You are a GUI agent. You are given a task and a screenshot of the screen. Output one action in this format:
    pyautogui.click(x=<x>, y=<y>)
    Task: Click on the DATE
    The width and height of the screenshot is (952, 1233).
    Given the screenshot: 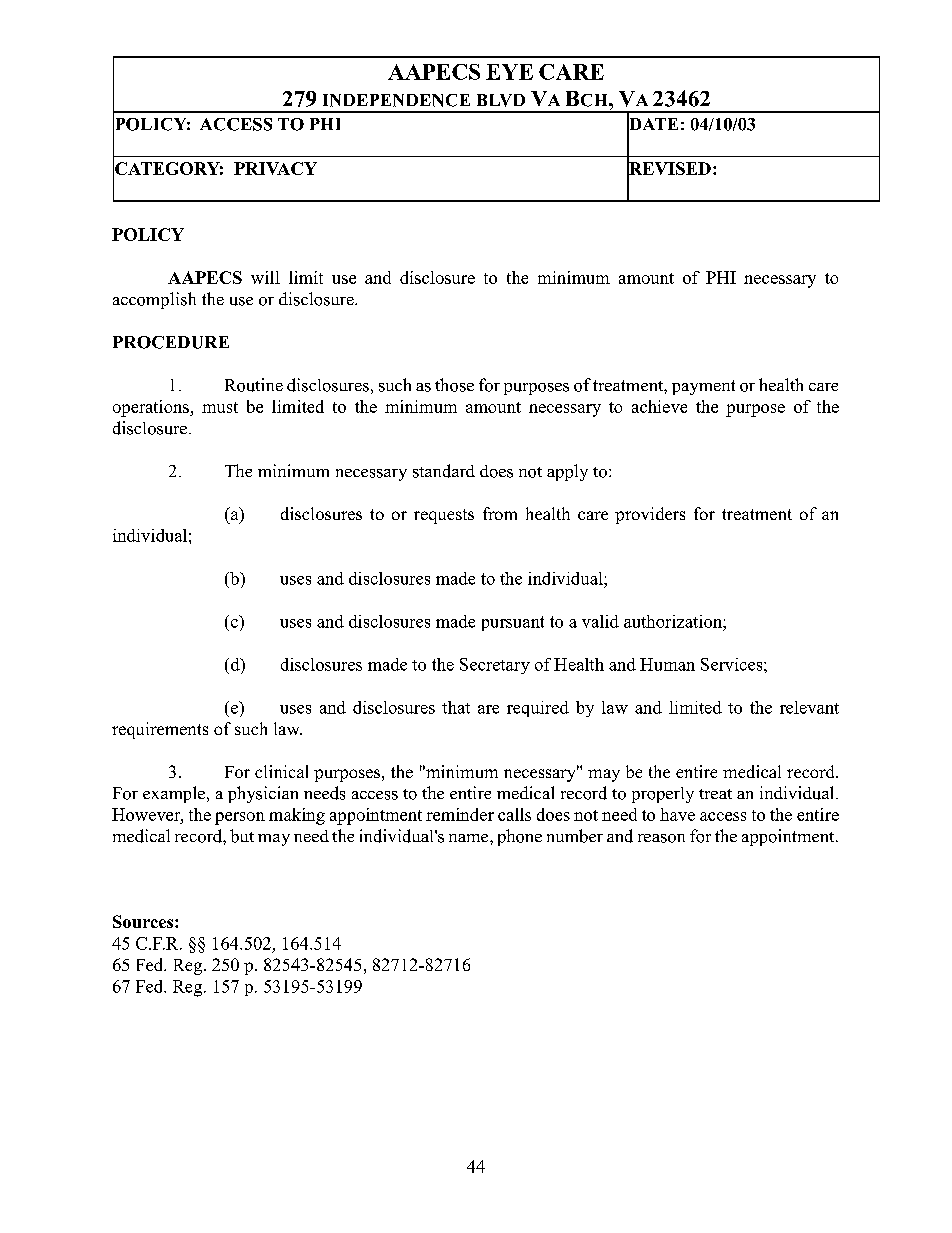 What is the action you would take?
    pyautogui.click(x=652, y=124)
